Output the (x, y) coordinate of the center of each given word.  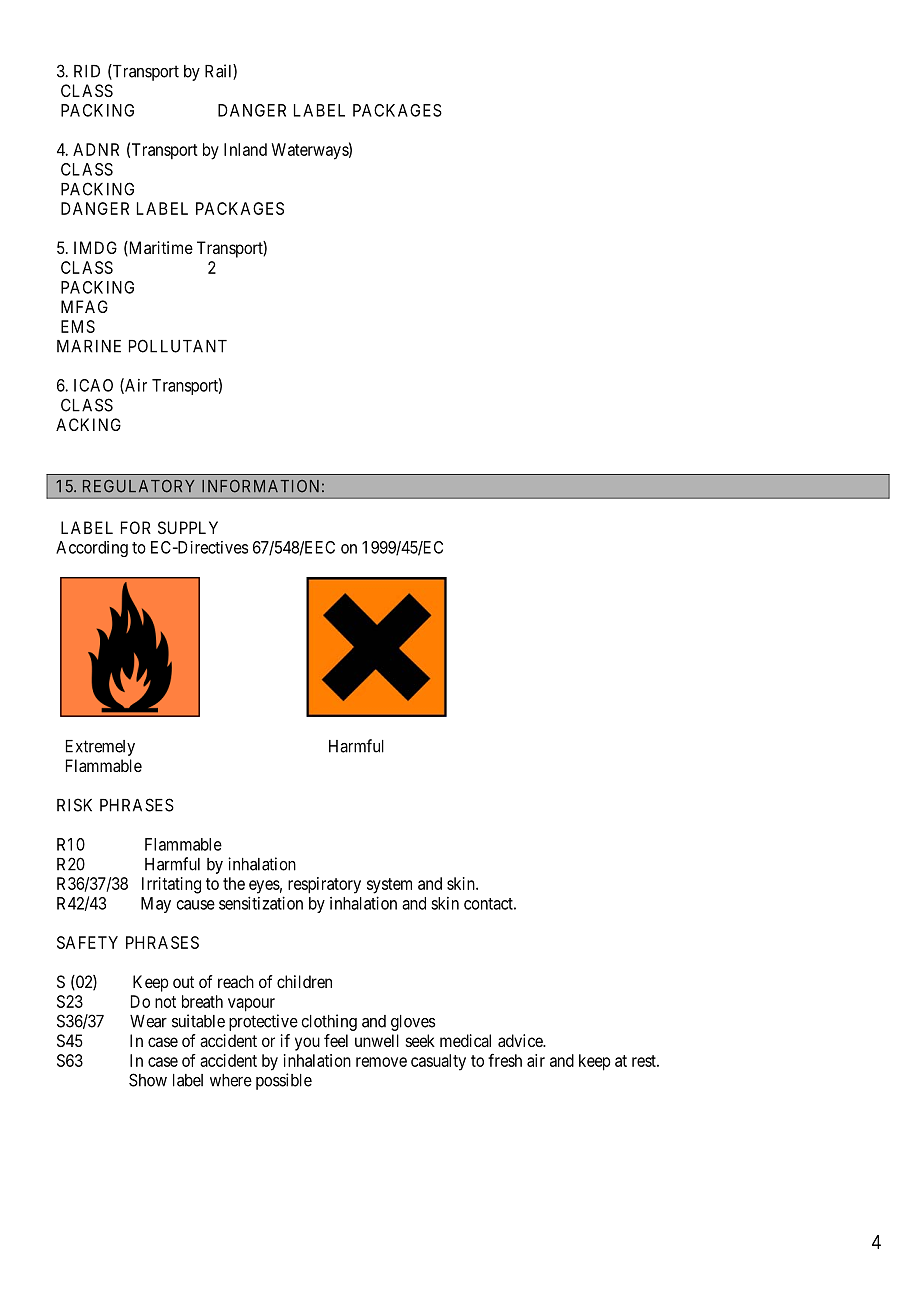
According (92, 549)
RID (87, 71)
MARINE (89, 346)
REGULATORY (139, 486)
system (389, 886)
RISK (74, 805)
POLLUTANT (178, 346)
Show (148, 1080)
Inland (245, 149)
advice (521, 1040)
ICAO (93, 385)
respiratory (324, 885)
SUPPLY (188, 527)
